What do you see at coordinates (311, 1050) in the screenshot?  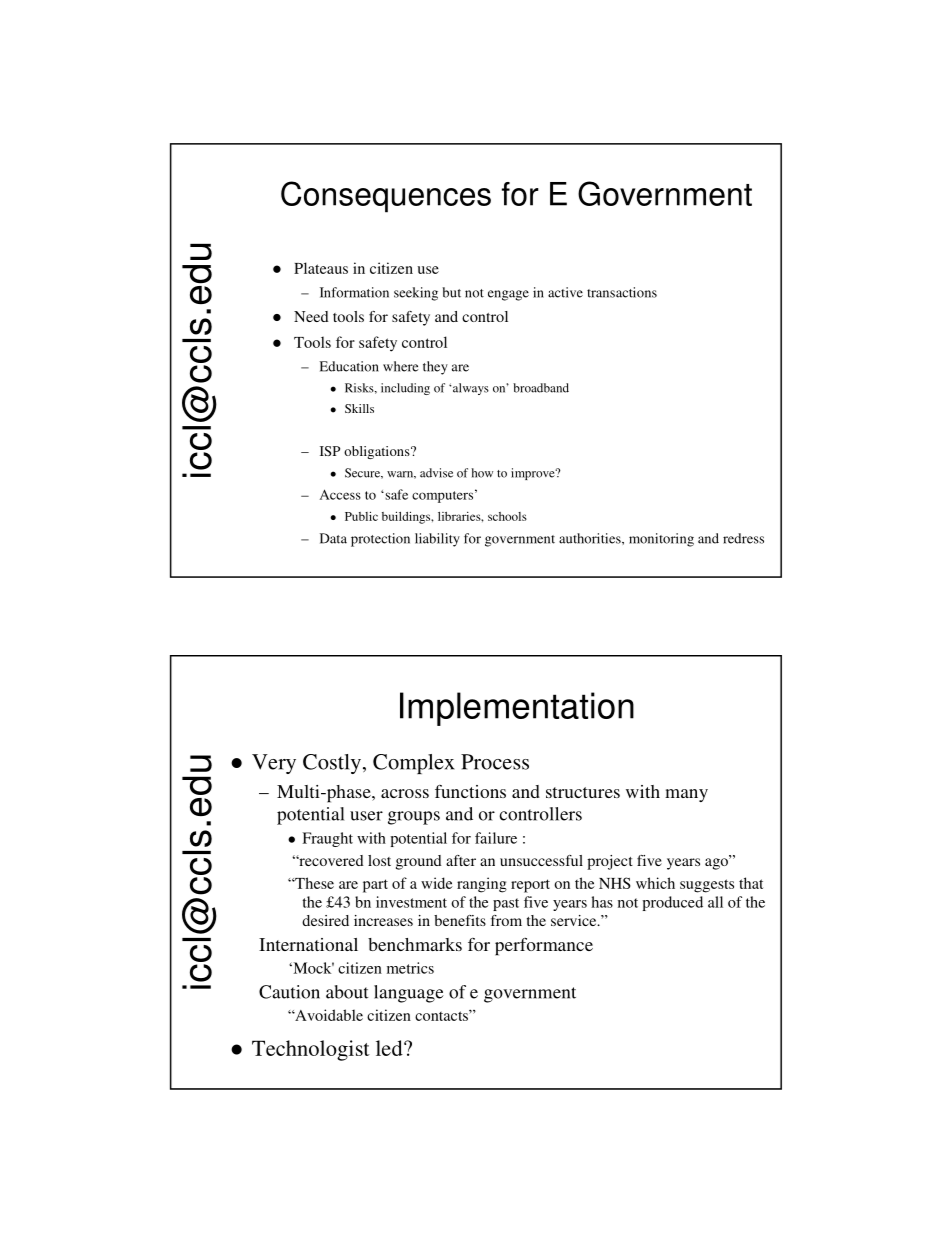 I see `Technologist` at bounding box center [311, 1050].
